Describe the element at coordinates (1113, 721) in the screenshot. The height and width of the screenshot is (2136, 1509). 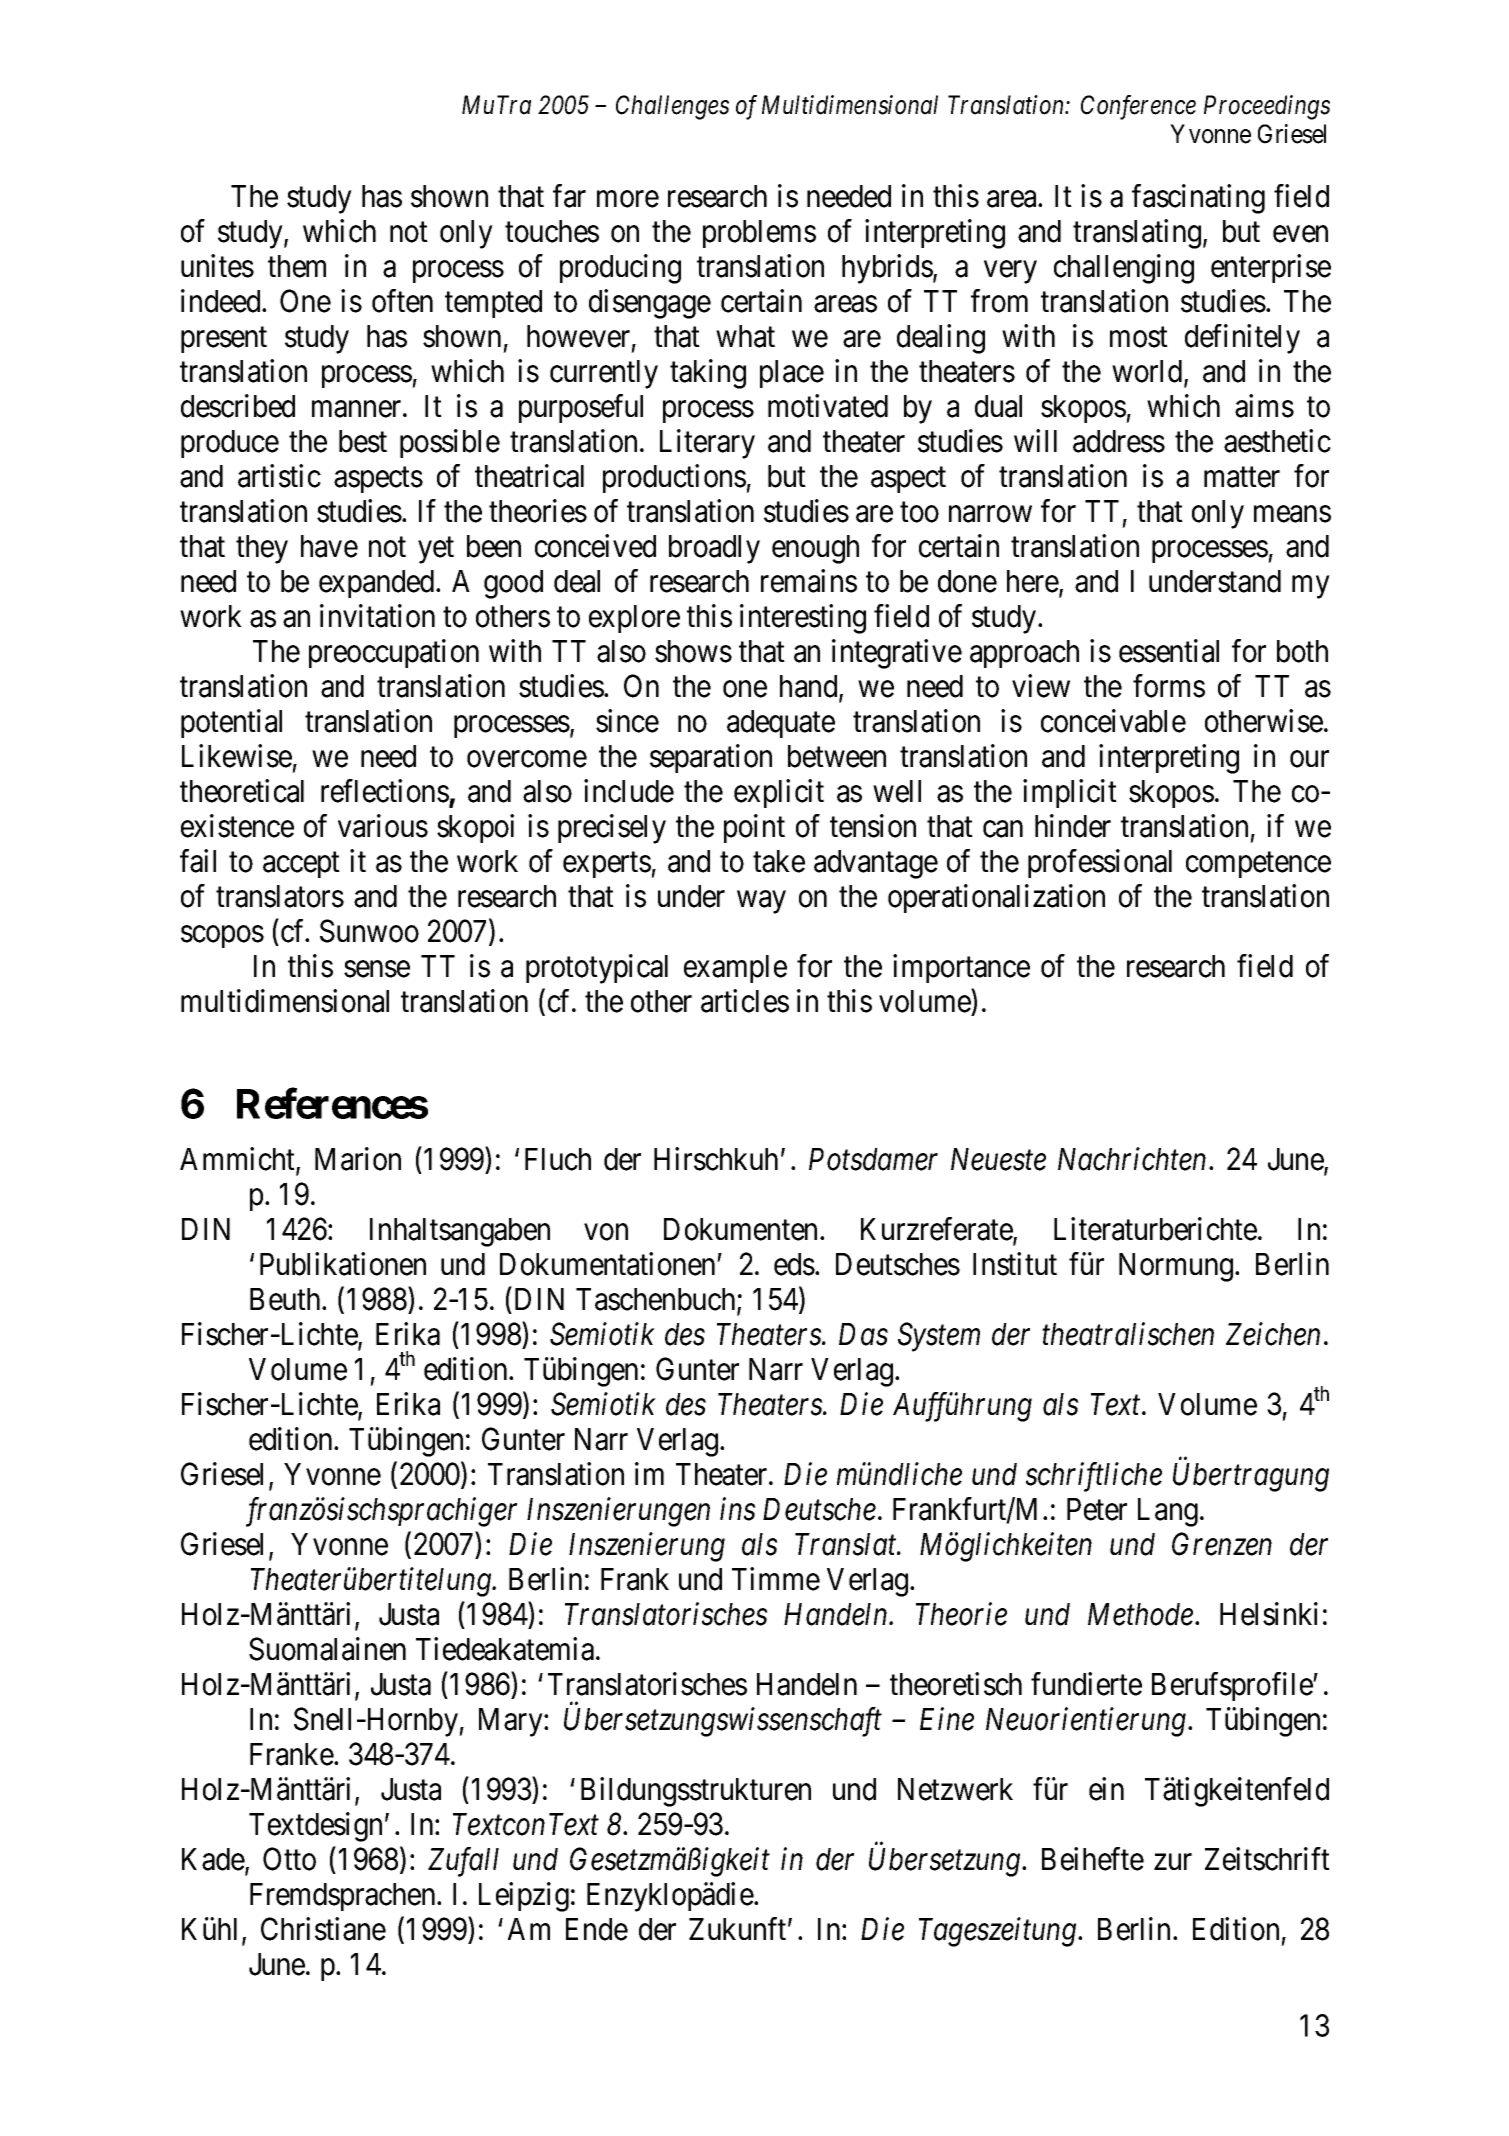
I see `conceivable` at that location.
